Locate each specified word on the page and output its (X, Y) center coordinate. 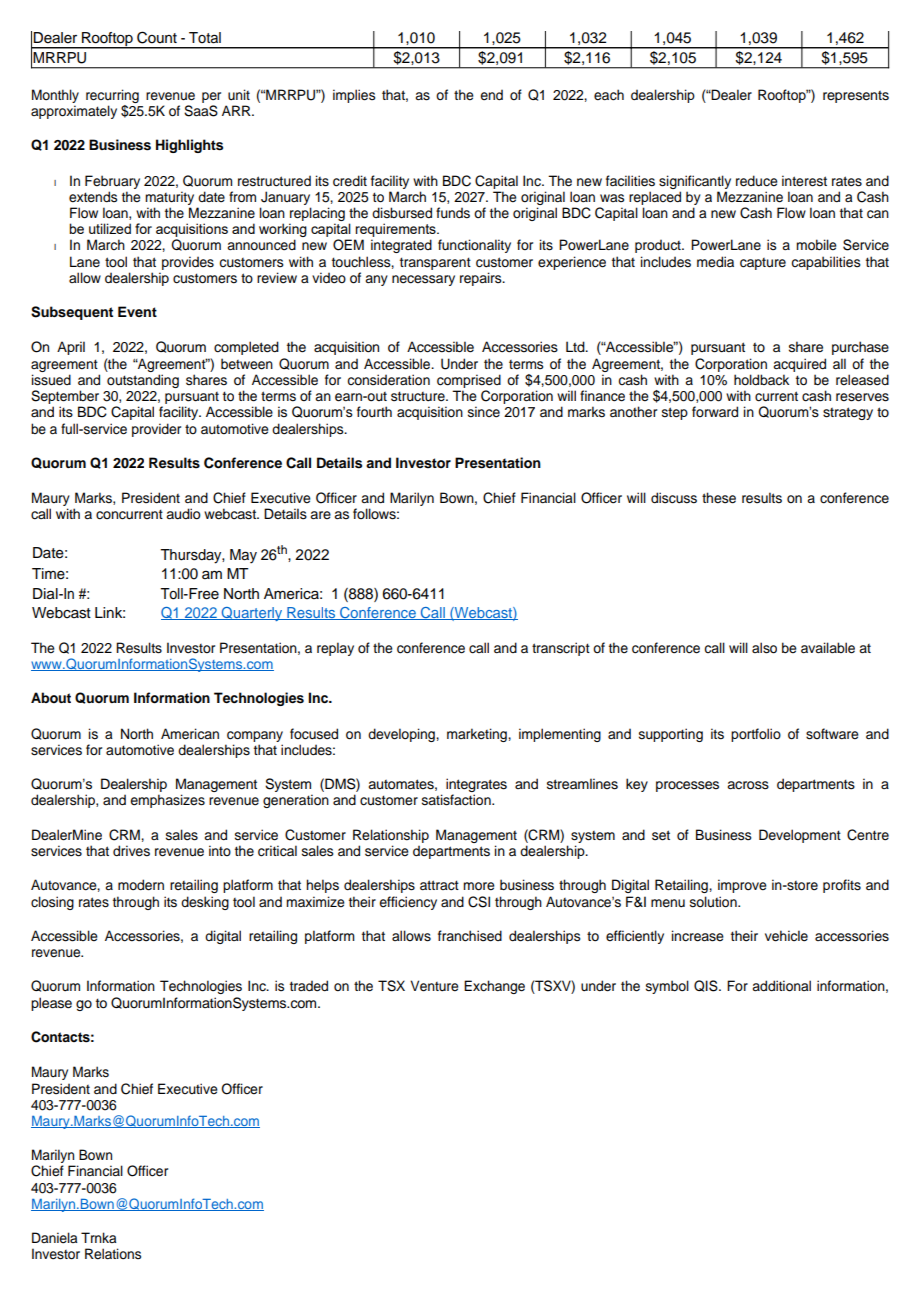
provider (156, 430)
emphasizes (167, 801)
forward (715, 411)
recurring (112, 96)
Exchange (494, 987)
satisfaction (457, 800)
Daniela (54, 1237)
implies (354, 96)
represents (856, 97)
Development (800, 836)
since (484, 412)
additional (781, 986)
